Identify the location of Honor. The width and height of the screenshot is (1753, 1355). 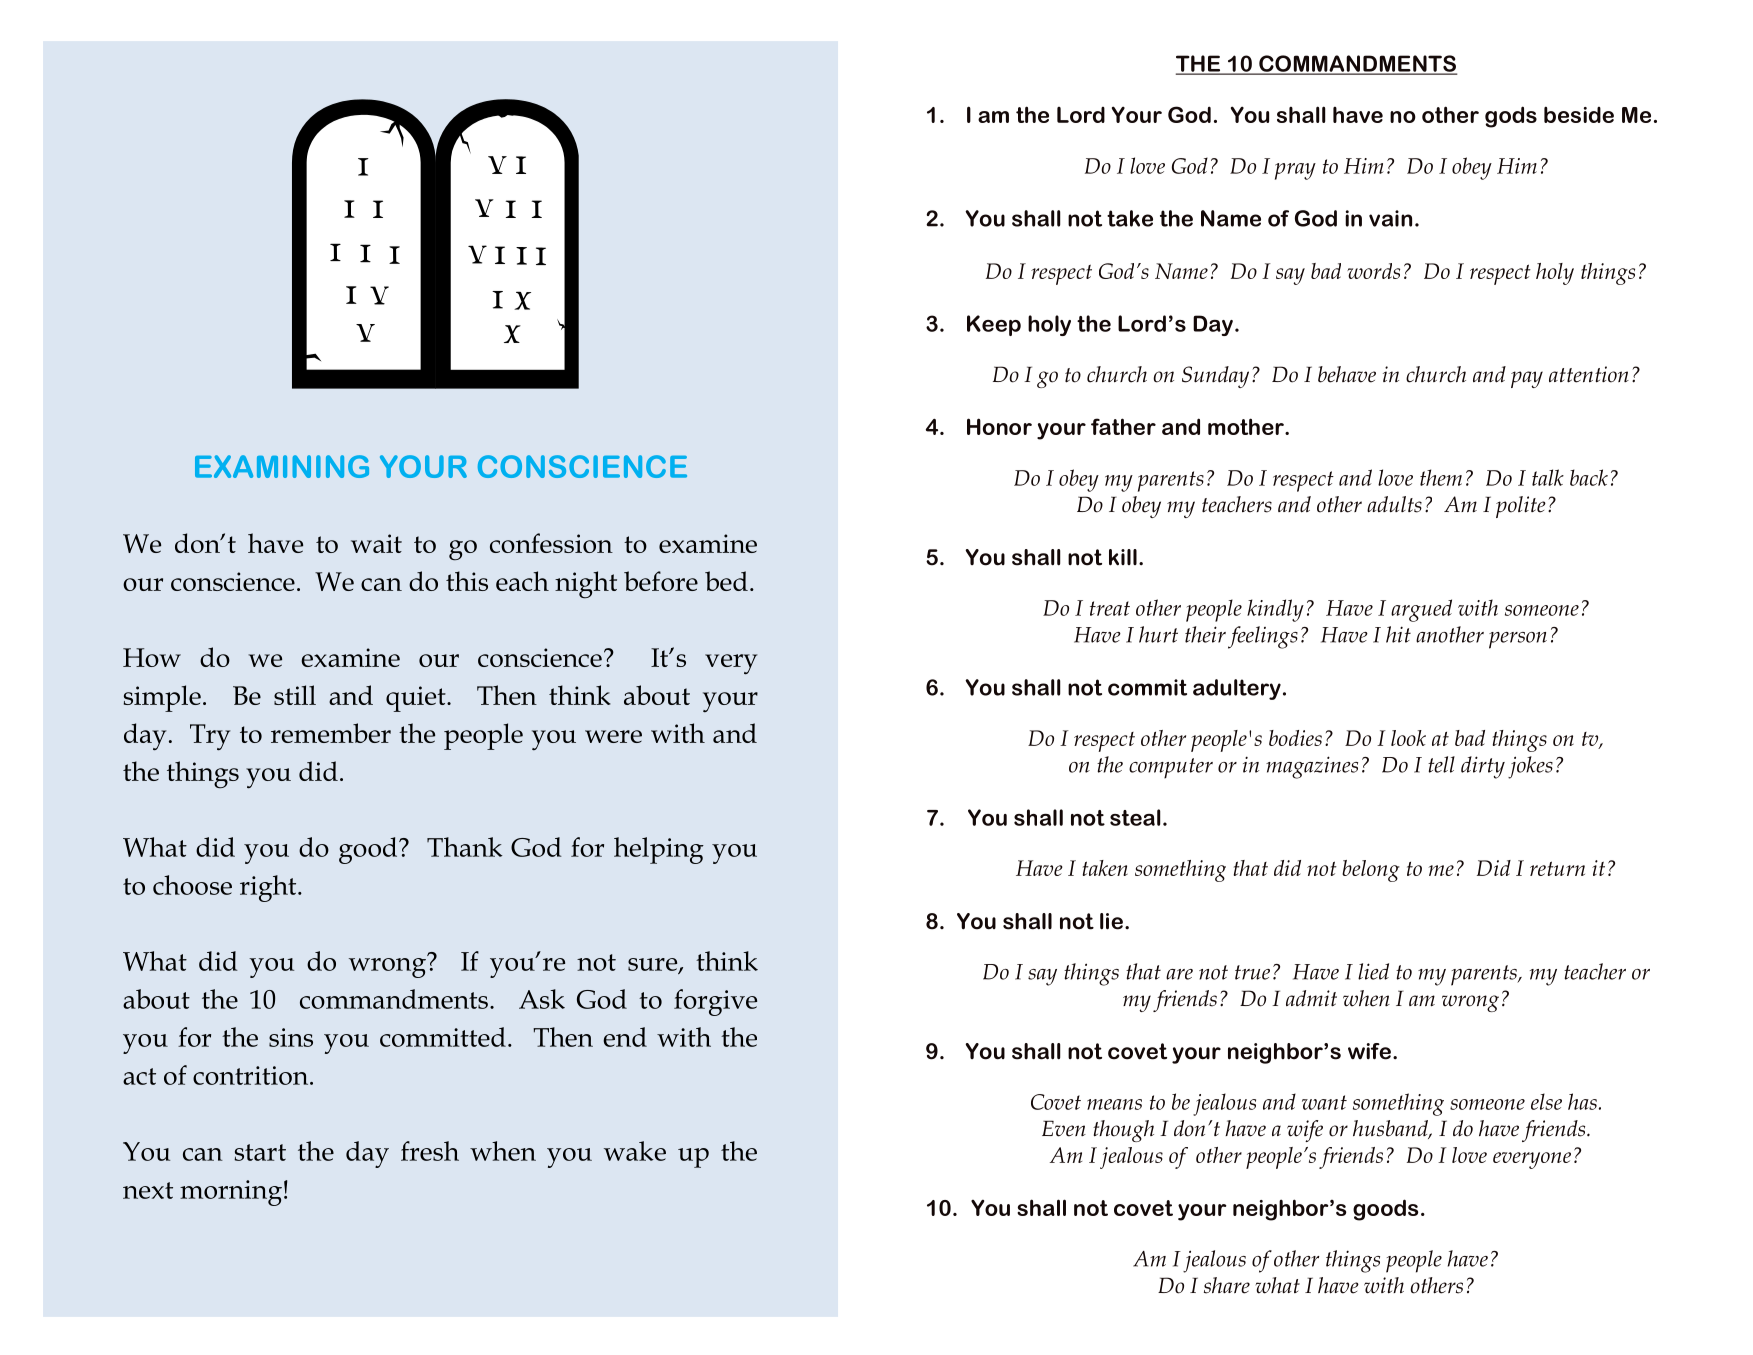
(999, 426).
